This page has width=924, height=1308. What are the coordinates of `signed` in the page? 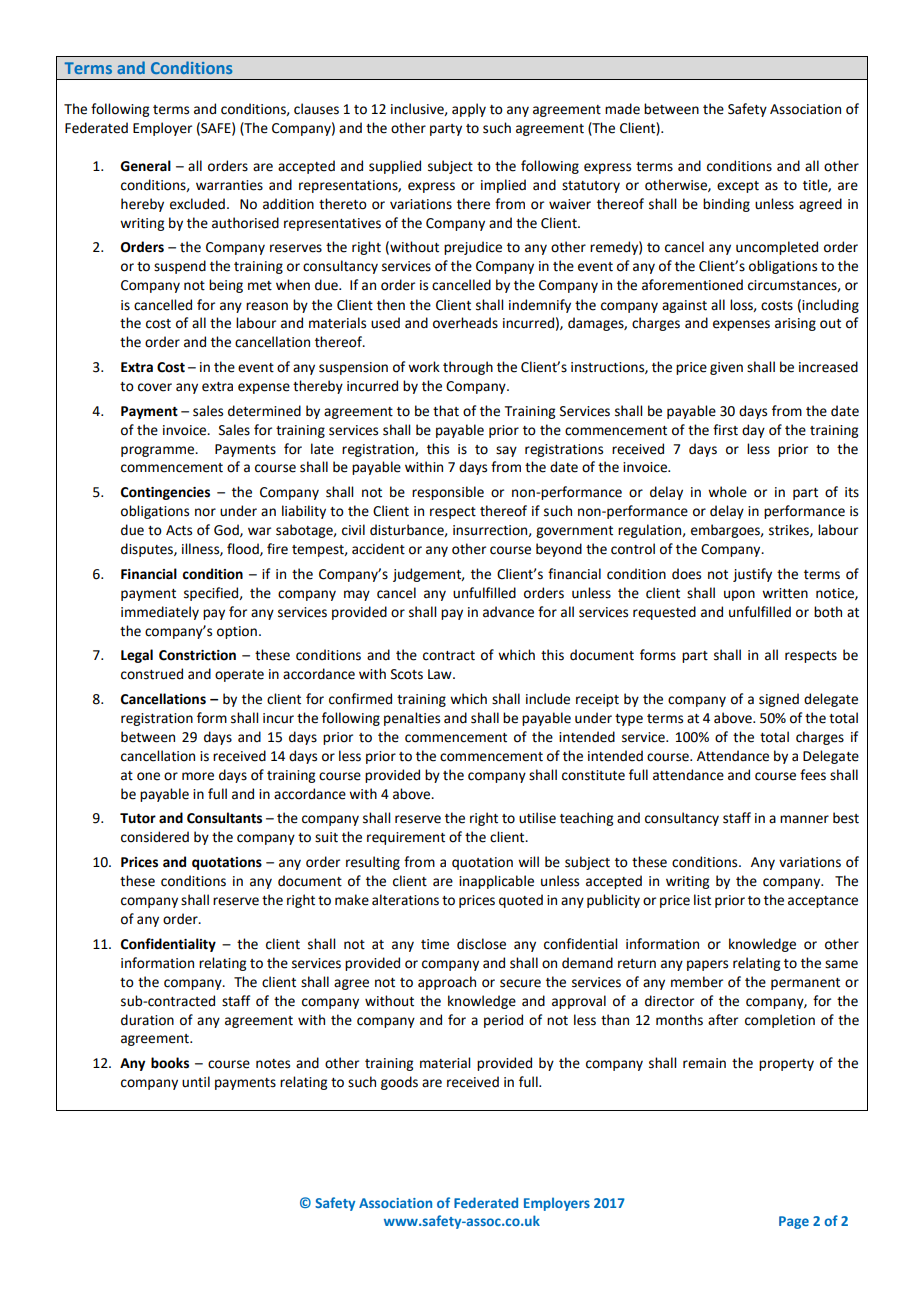 It's located at (779, 700).
